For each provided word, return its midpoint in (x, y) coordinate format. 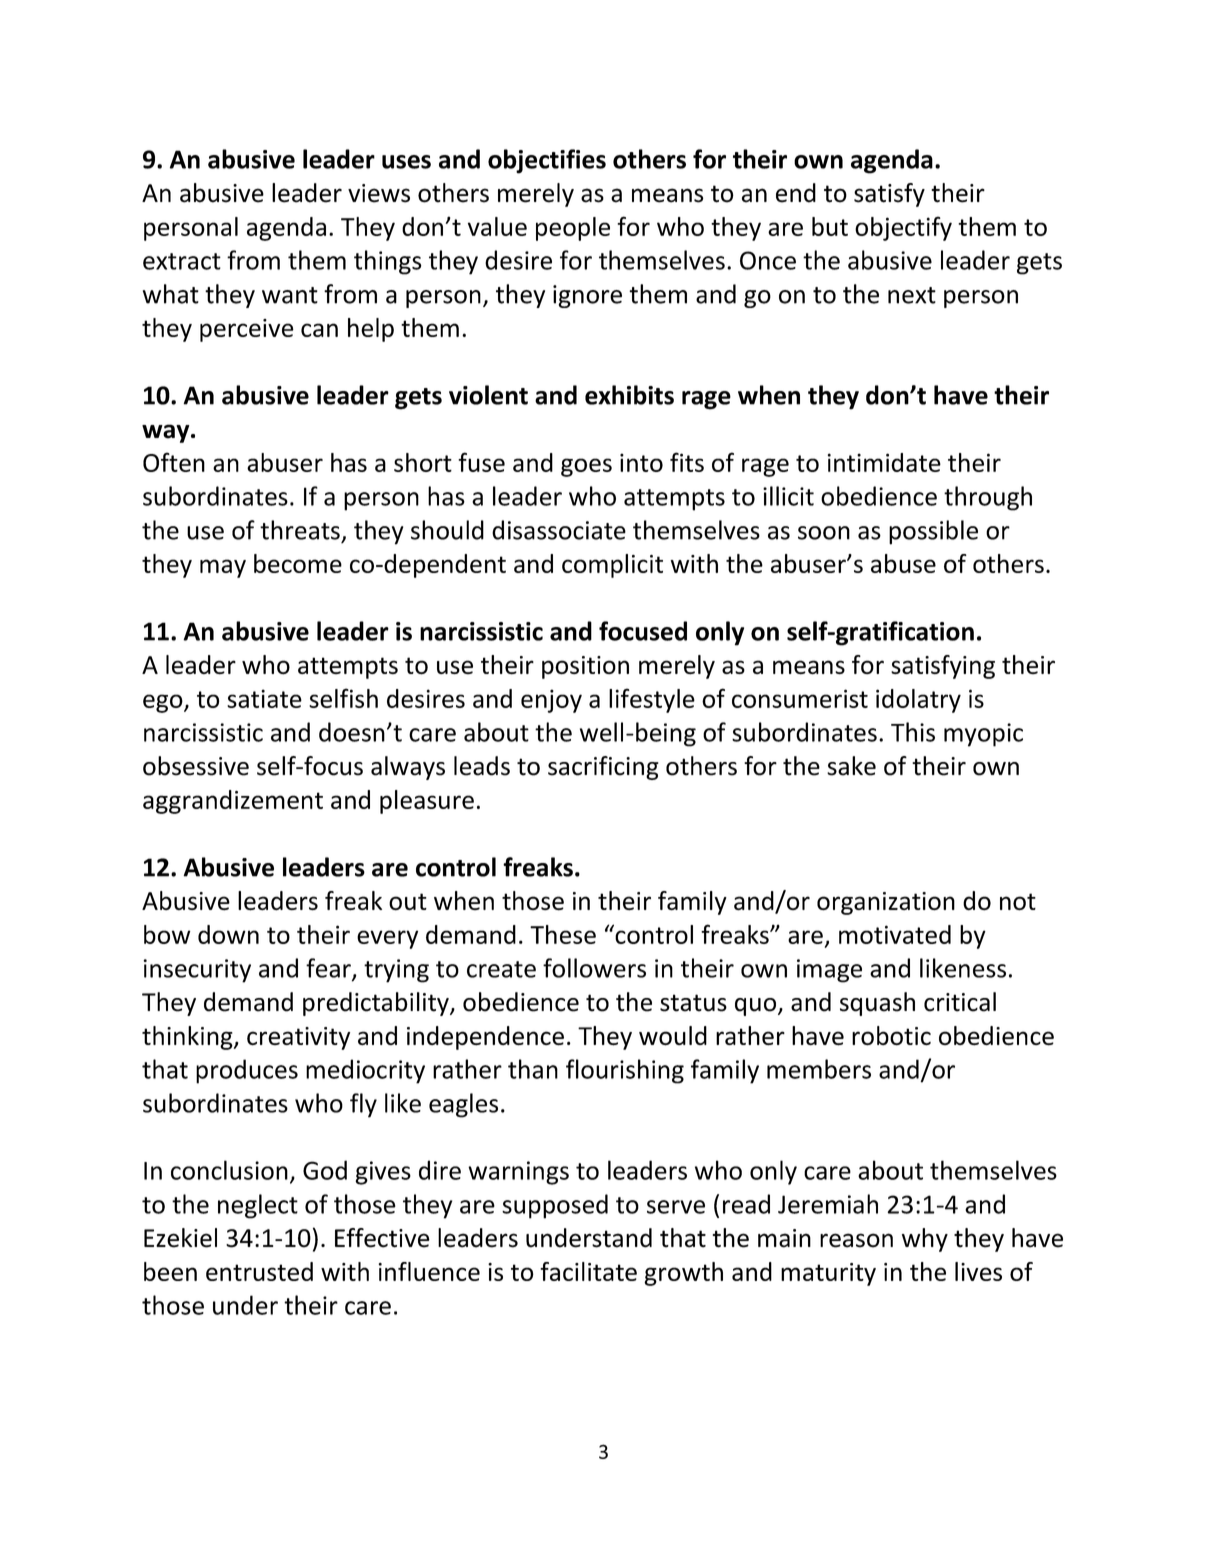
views (379, 193)
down (228, 934)
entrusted (259, 1271)
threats (300, 530)
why (925, 1240)
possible (933, 532)
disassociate (559, 530)
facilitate (588, 1271)
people (573, 229)
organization (886, 903)
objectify (903, 228)
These (563, 934)
